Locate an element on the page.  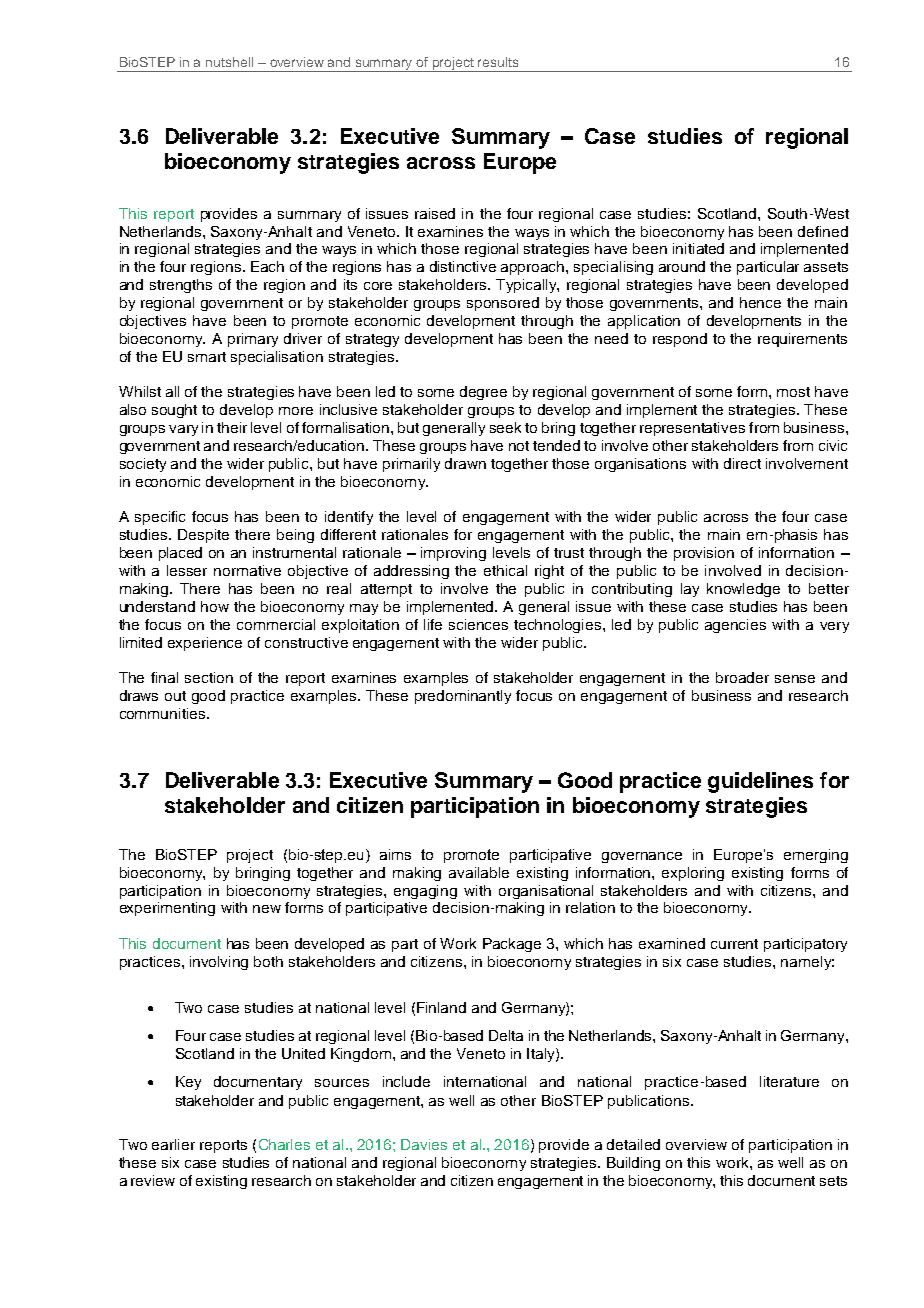
nutshell is located at coordinates (229, 62).
